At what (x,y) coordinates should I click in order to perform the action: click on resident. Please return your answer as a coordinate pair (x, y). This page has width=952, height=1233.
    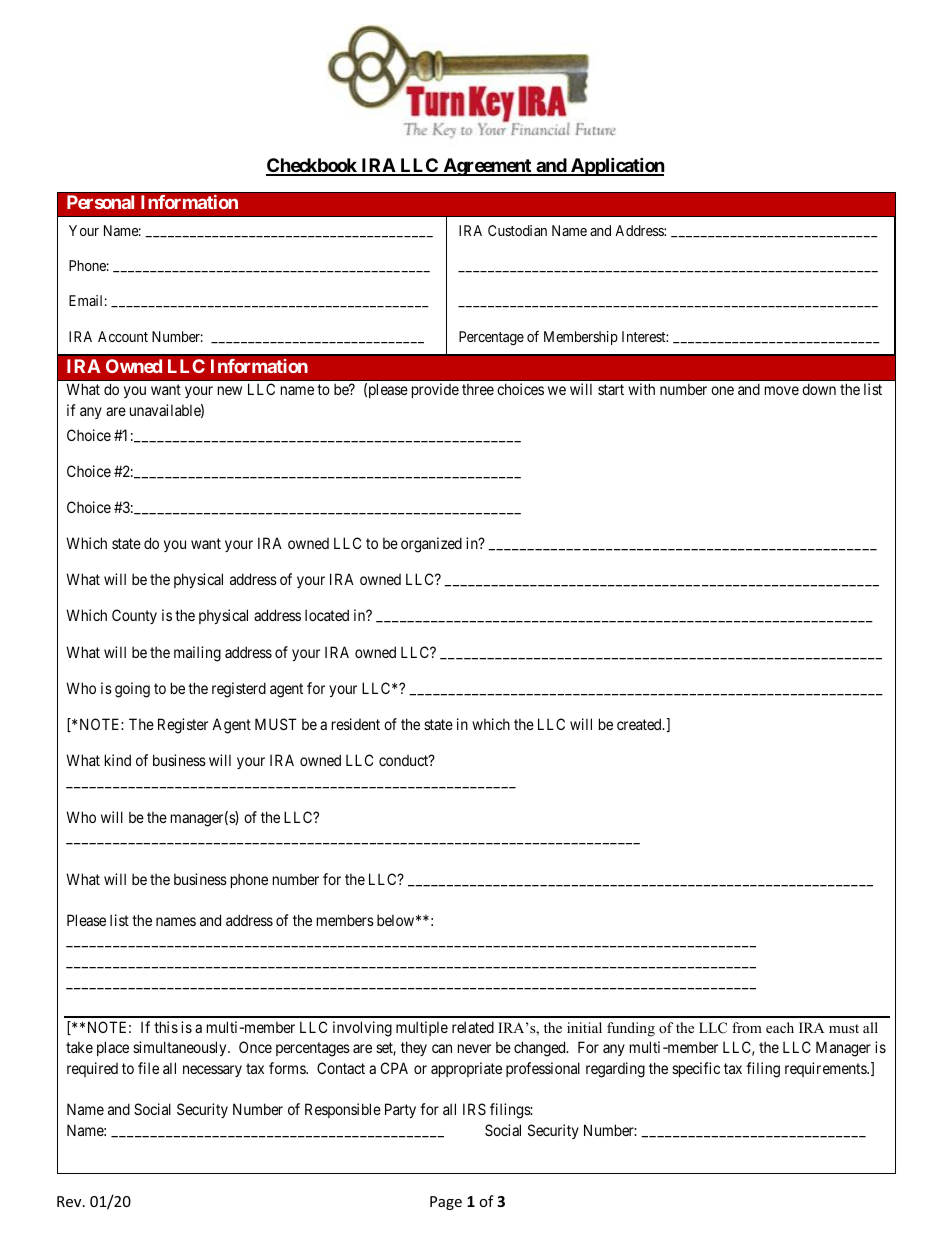
    Looking at the image, I should click on (356, 724).
